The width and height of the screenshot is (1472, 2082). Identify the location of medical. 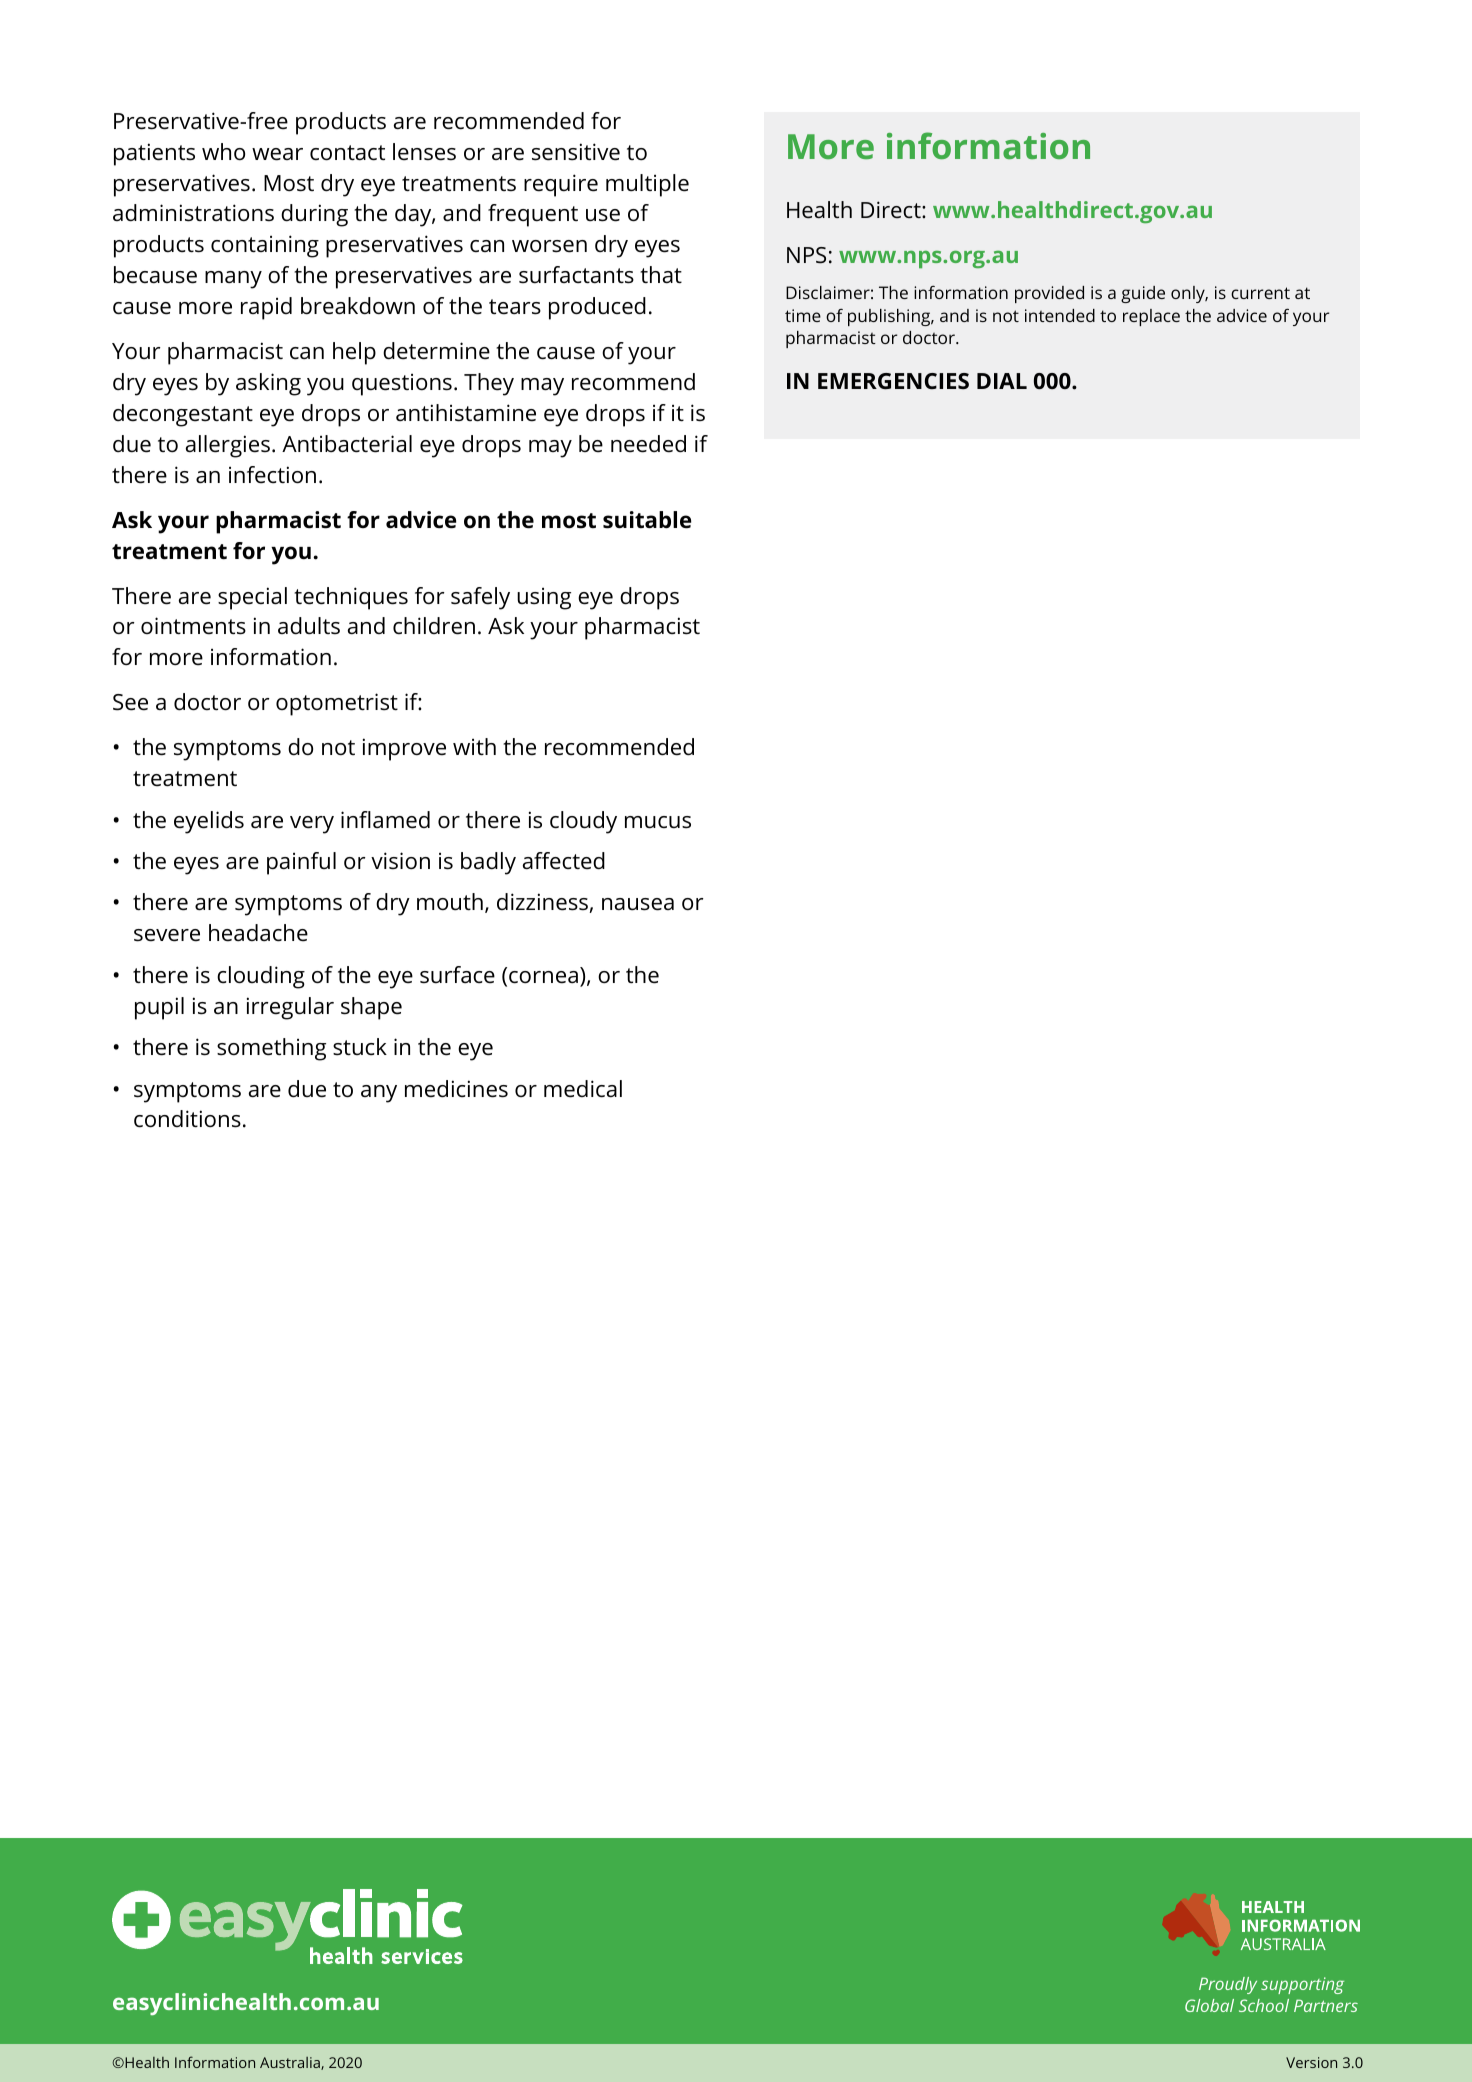
(583, 1089).
